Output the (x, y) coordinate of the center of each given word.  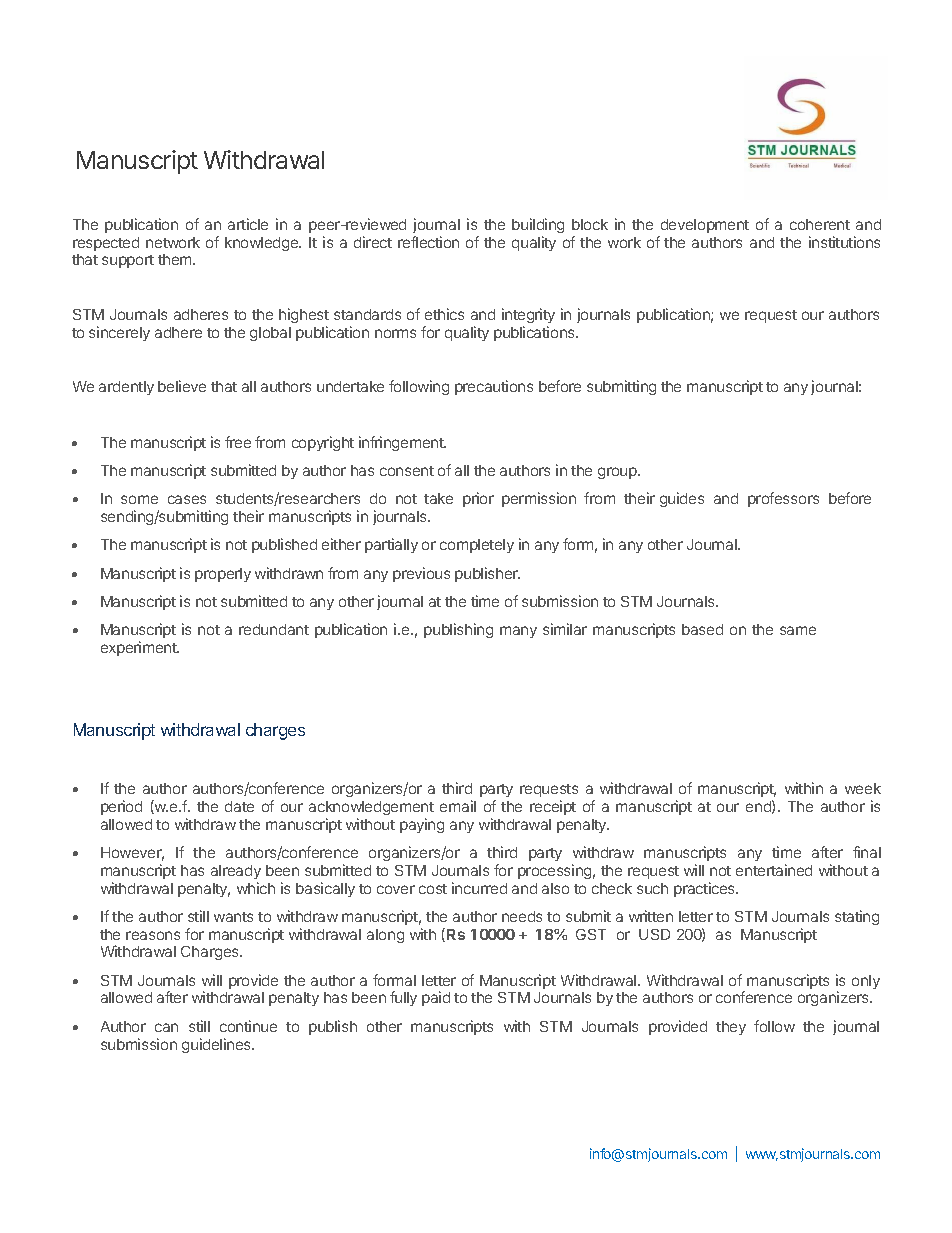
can (166, 1027)
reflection (428, 242)
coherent (820, 224)
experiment (140, 648)
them (176, 259)
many (518, 632)
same (798, 630)
